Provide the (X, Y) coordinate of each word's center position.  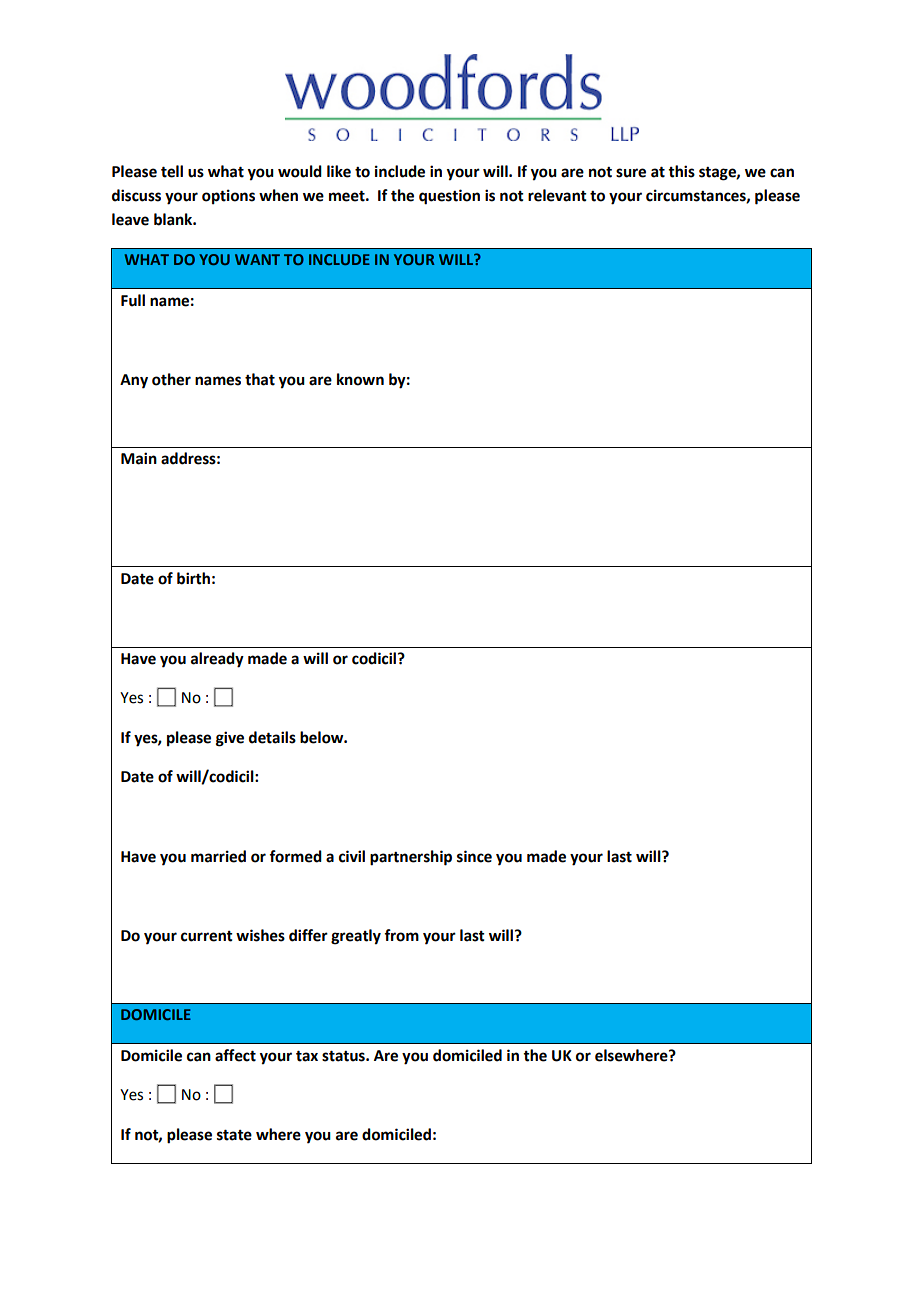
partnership (411, 858)
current (207, 936)
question (449, 197)
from (401, 935)
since (474, 856)
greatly (356, 937)
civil (352, 856)
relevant (557, 195)
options (228, 197)
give (230, 739)
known (360, 379)
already (217, 660)
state (234, 1135)
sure (631, 173)
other (171, 379)
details (272, 737)
